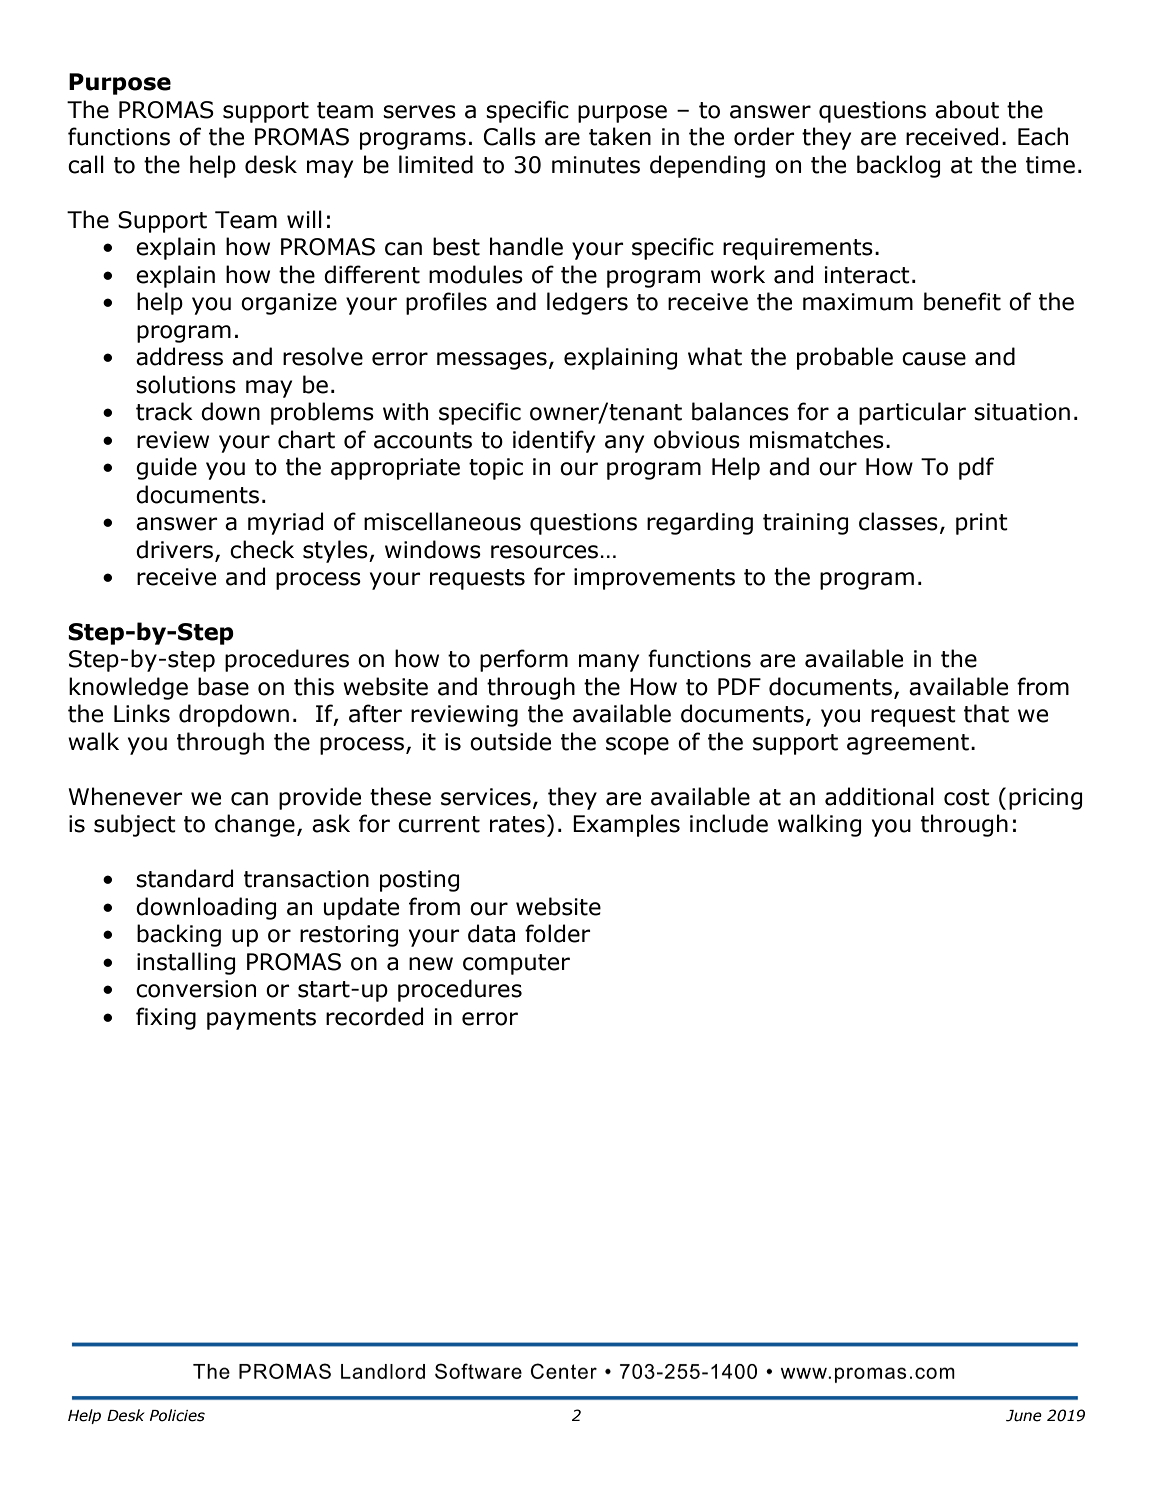 This screenshot has height=1492, width=1153. Describe the element at coordinates (986, 713) in the screenshot. I see `that` at that location.
